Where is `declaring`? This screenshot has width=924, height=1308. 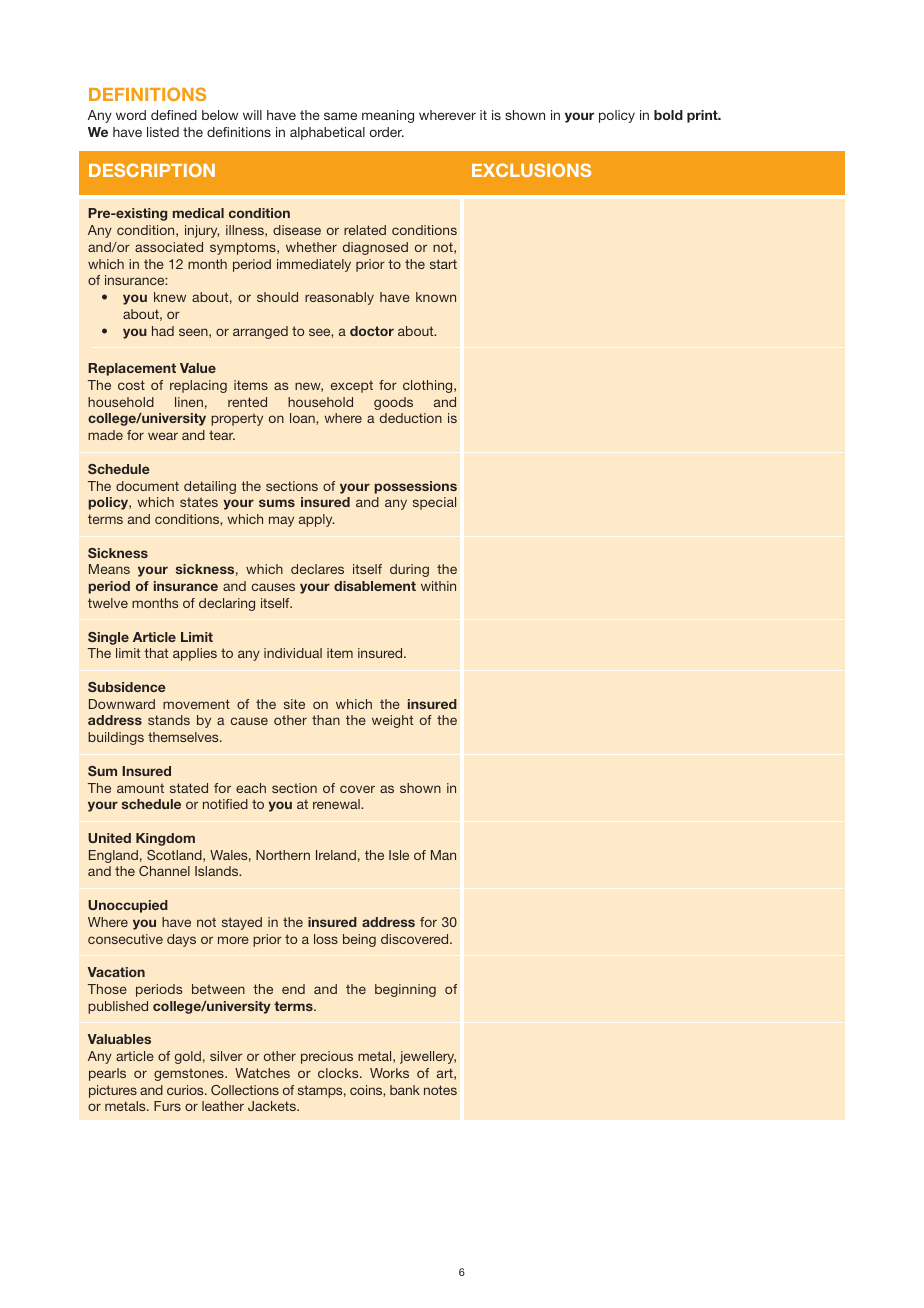 declaring is located at coordinates (227, 604).
